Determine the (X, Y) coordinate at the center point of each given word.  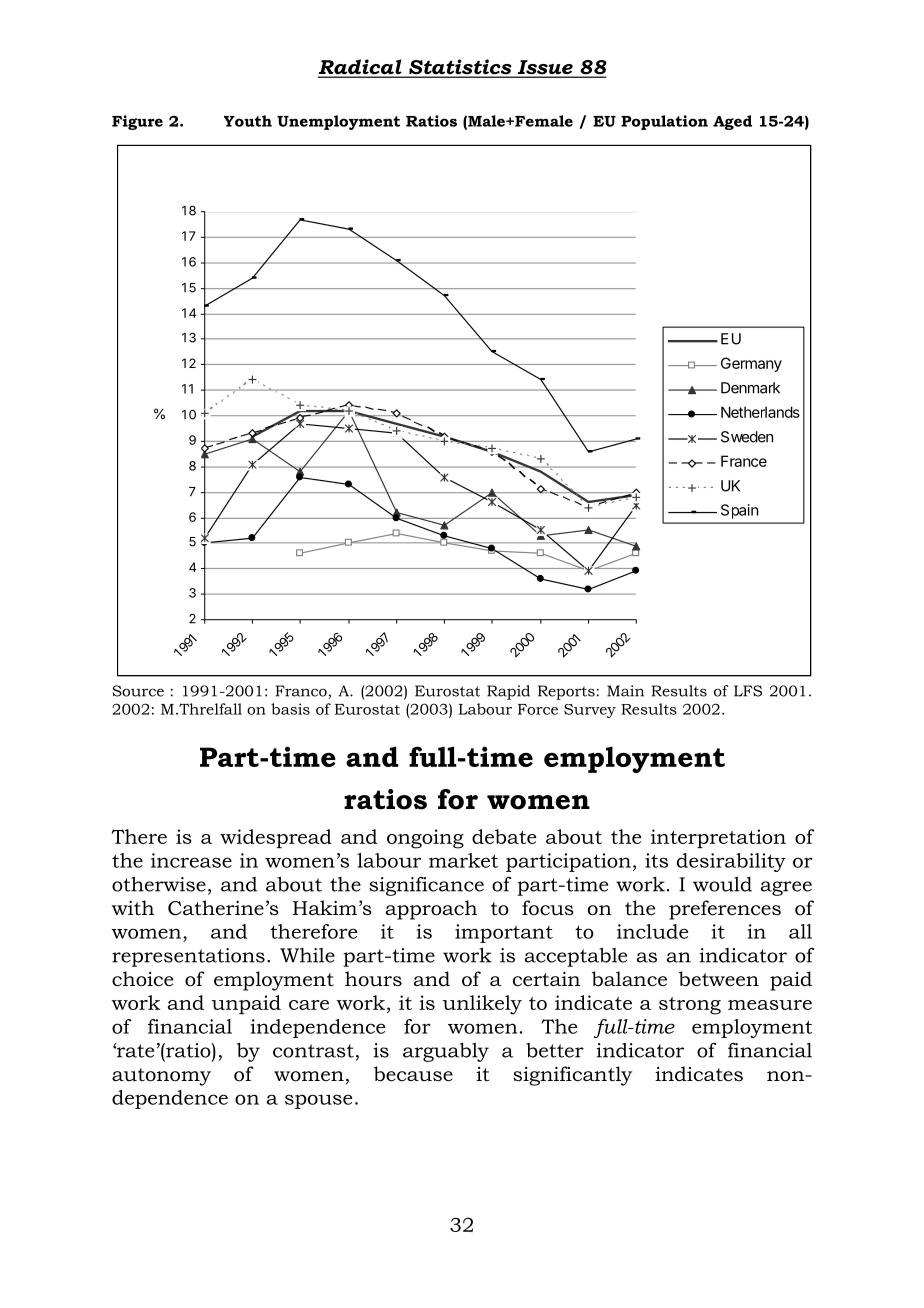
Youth (248, 121)
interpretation (718, 838)
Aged (732, 122)
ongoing (425, 839)
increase (191, 860)
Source (138, 691)
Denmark (750, 388)
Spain (739, 511)
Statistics (460, 68)
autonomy (161, 1077)
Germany (751, 364)
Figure (137, 122)
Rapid (508, 692)
